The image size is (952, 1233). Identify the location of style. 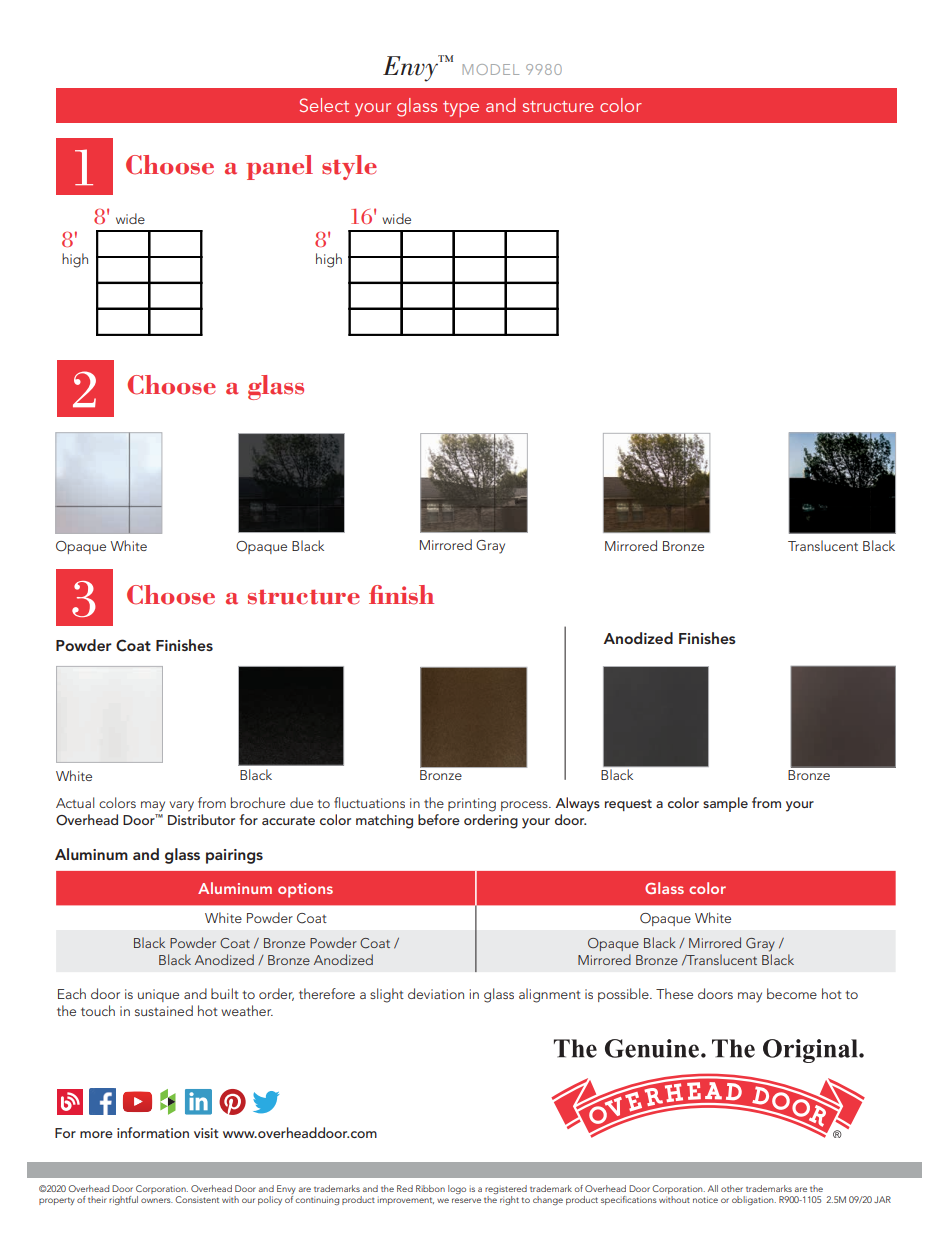
(349, 167).
